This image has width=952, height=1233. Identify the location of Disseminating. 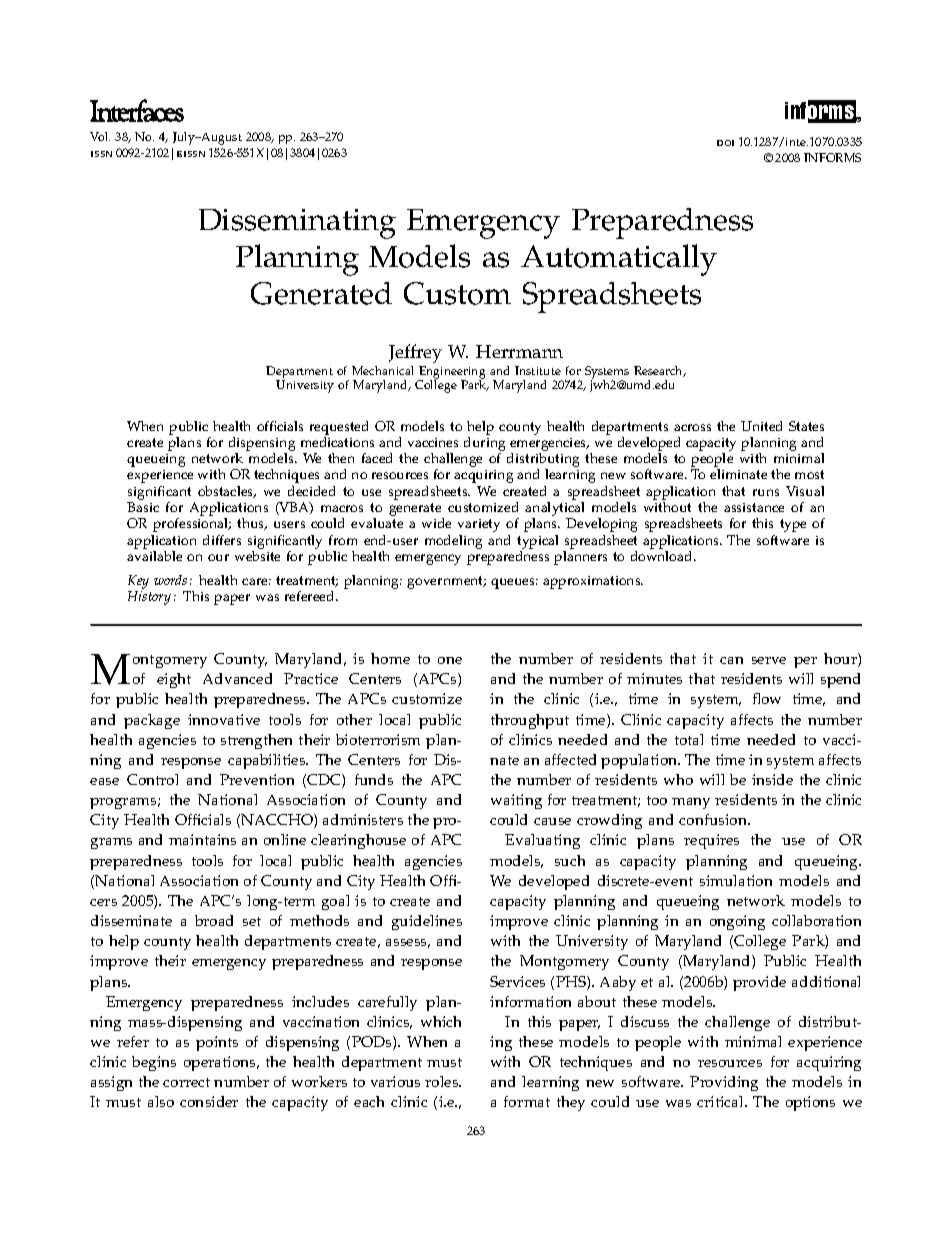
(297, 224).
